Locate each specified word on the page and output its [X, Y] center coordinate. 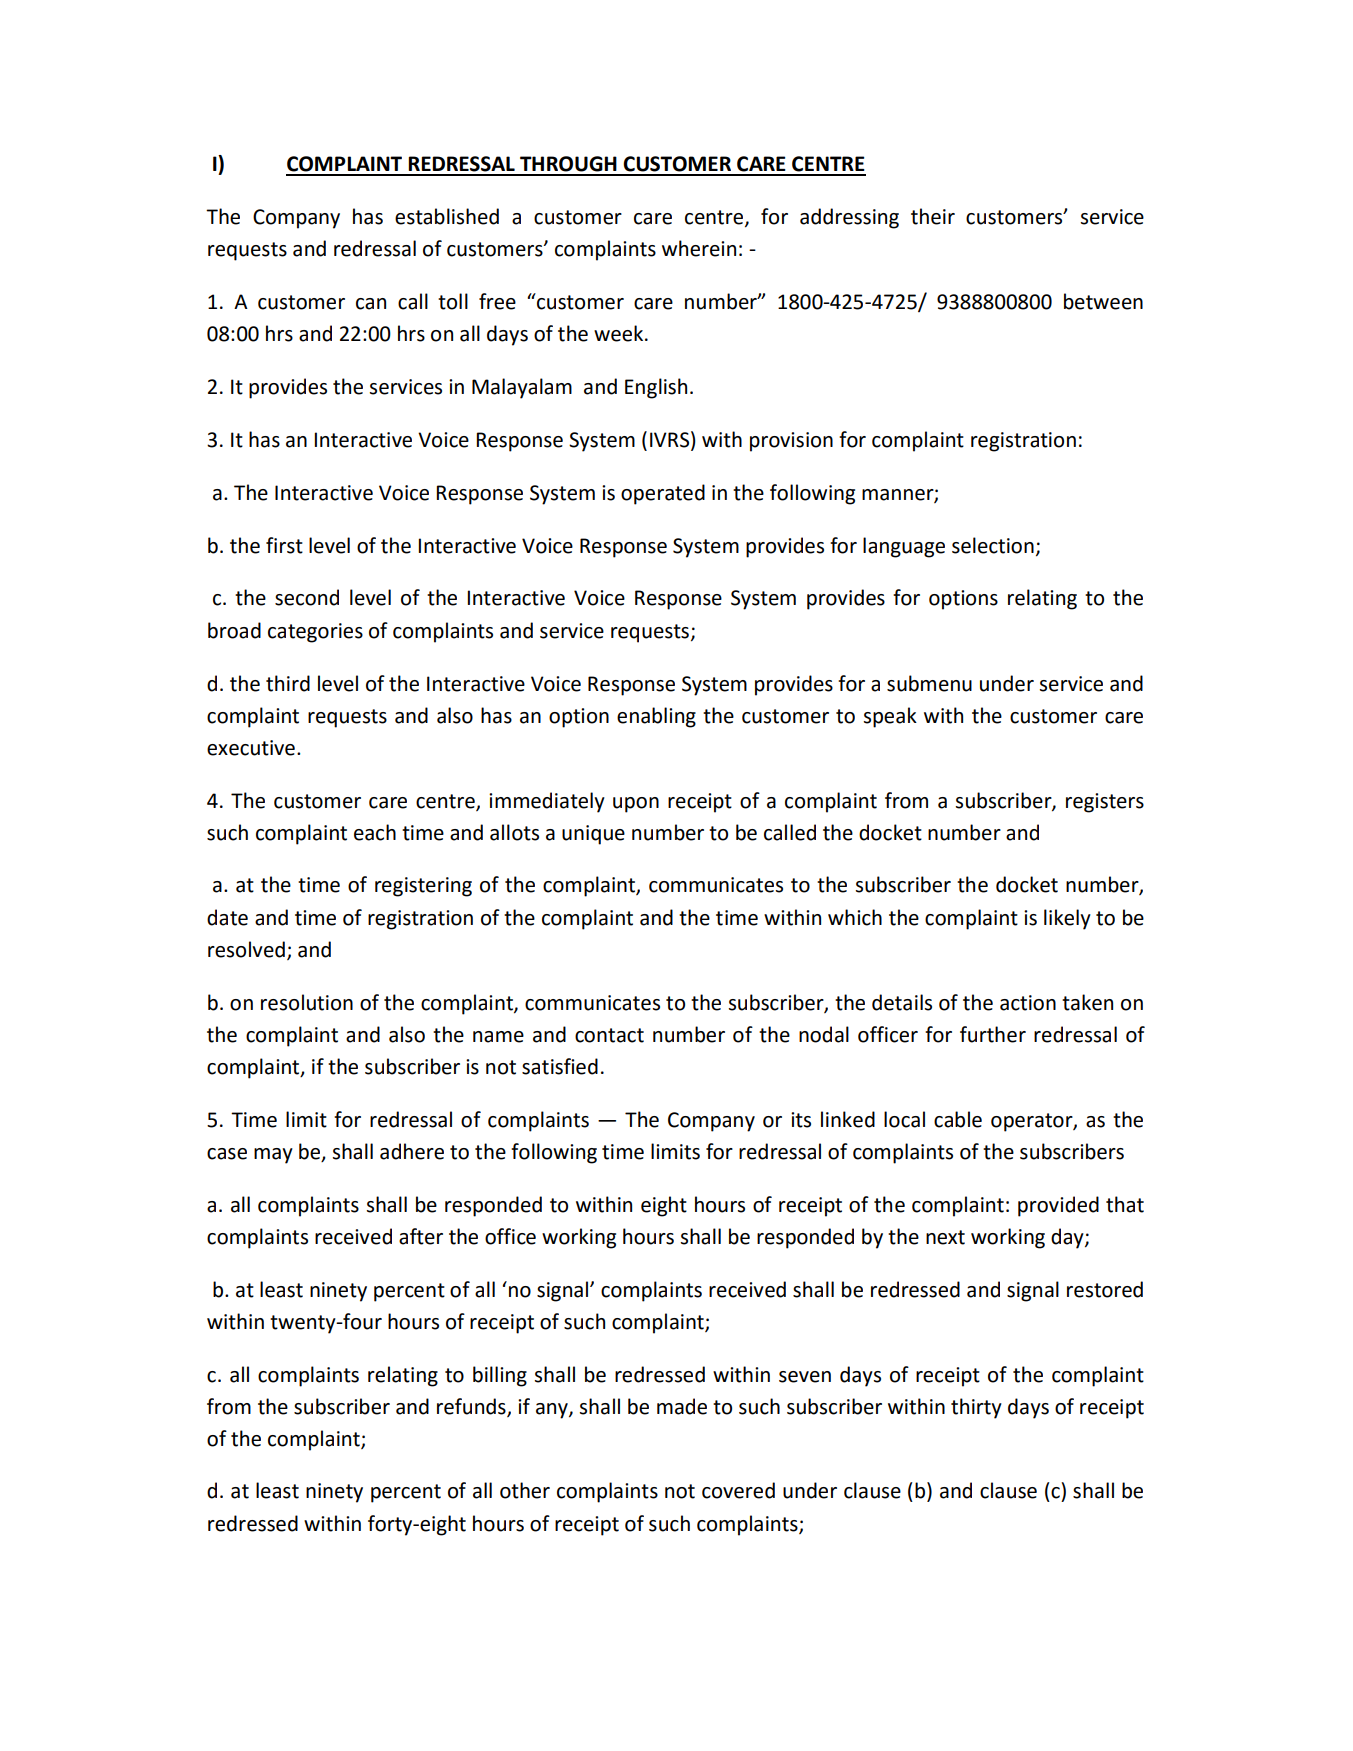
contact [609, 1035]
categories [315, 633]
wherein [699, 248]
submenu [929, 683]
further [993, 1034]
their [933, 216]
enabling [656, 717]
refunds [472, 1407]
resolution [307, 1002]
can [371, 304]
